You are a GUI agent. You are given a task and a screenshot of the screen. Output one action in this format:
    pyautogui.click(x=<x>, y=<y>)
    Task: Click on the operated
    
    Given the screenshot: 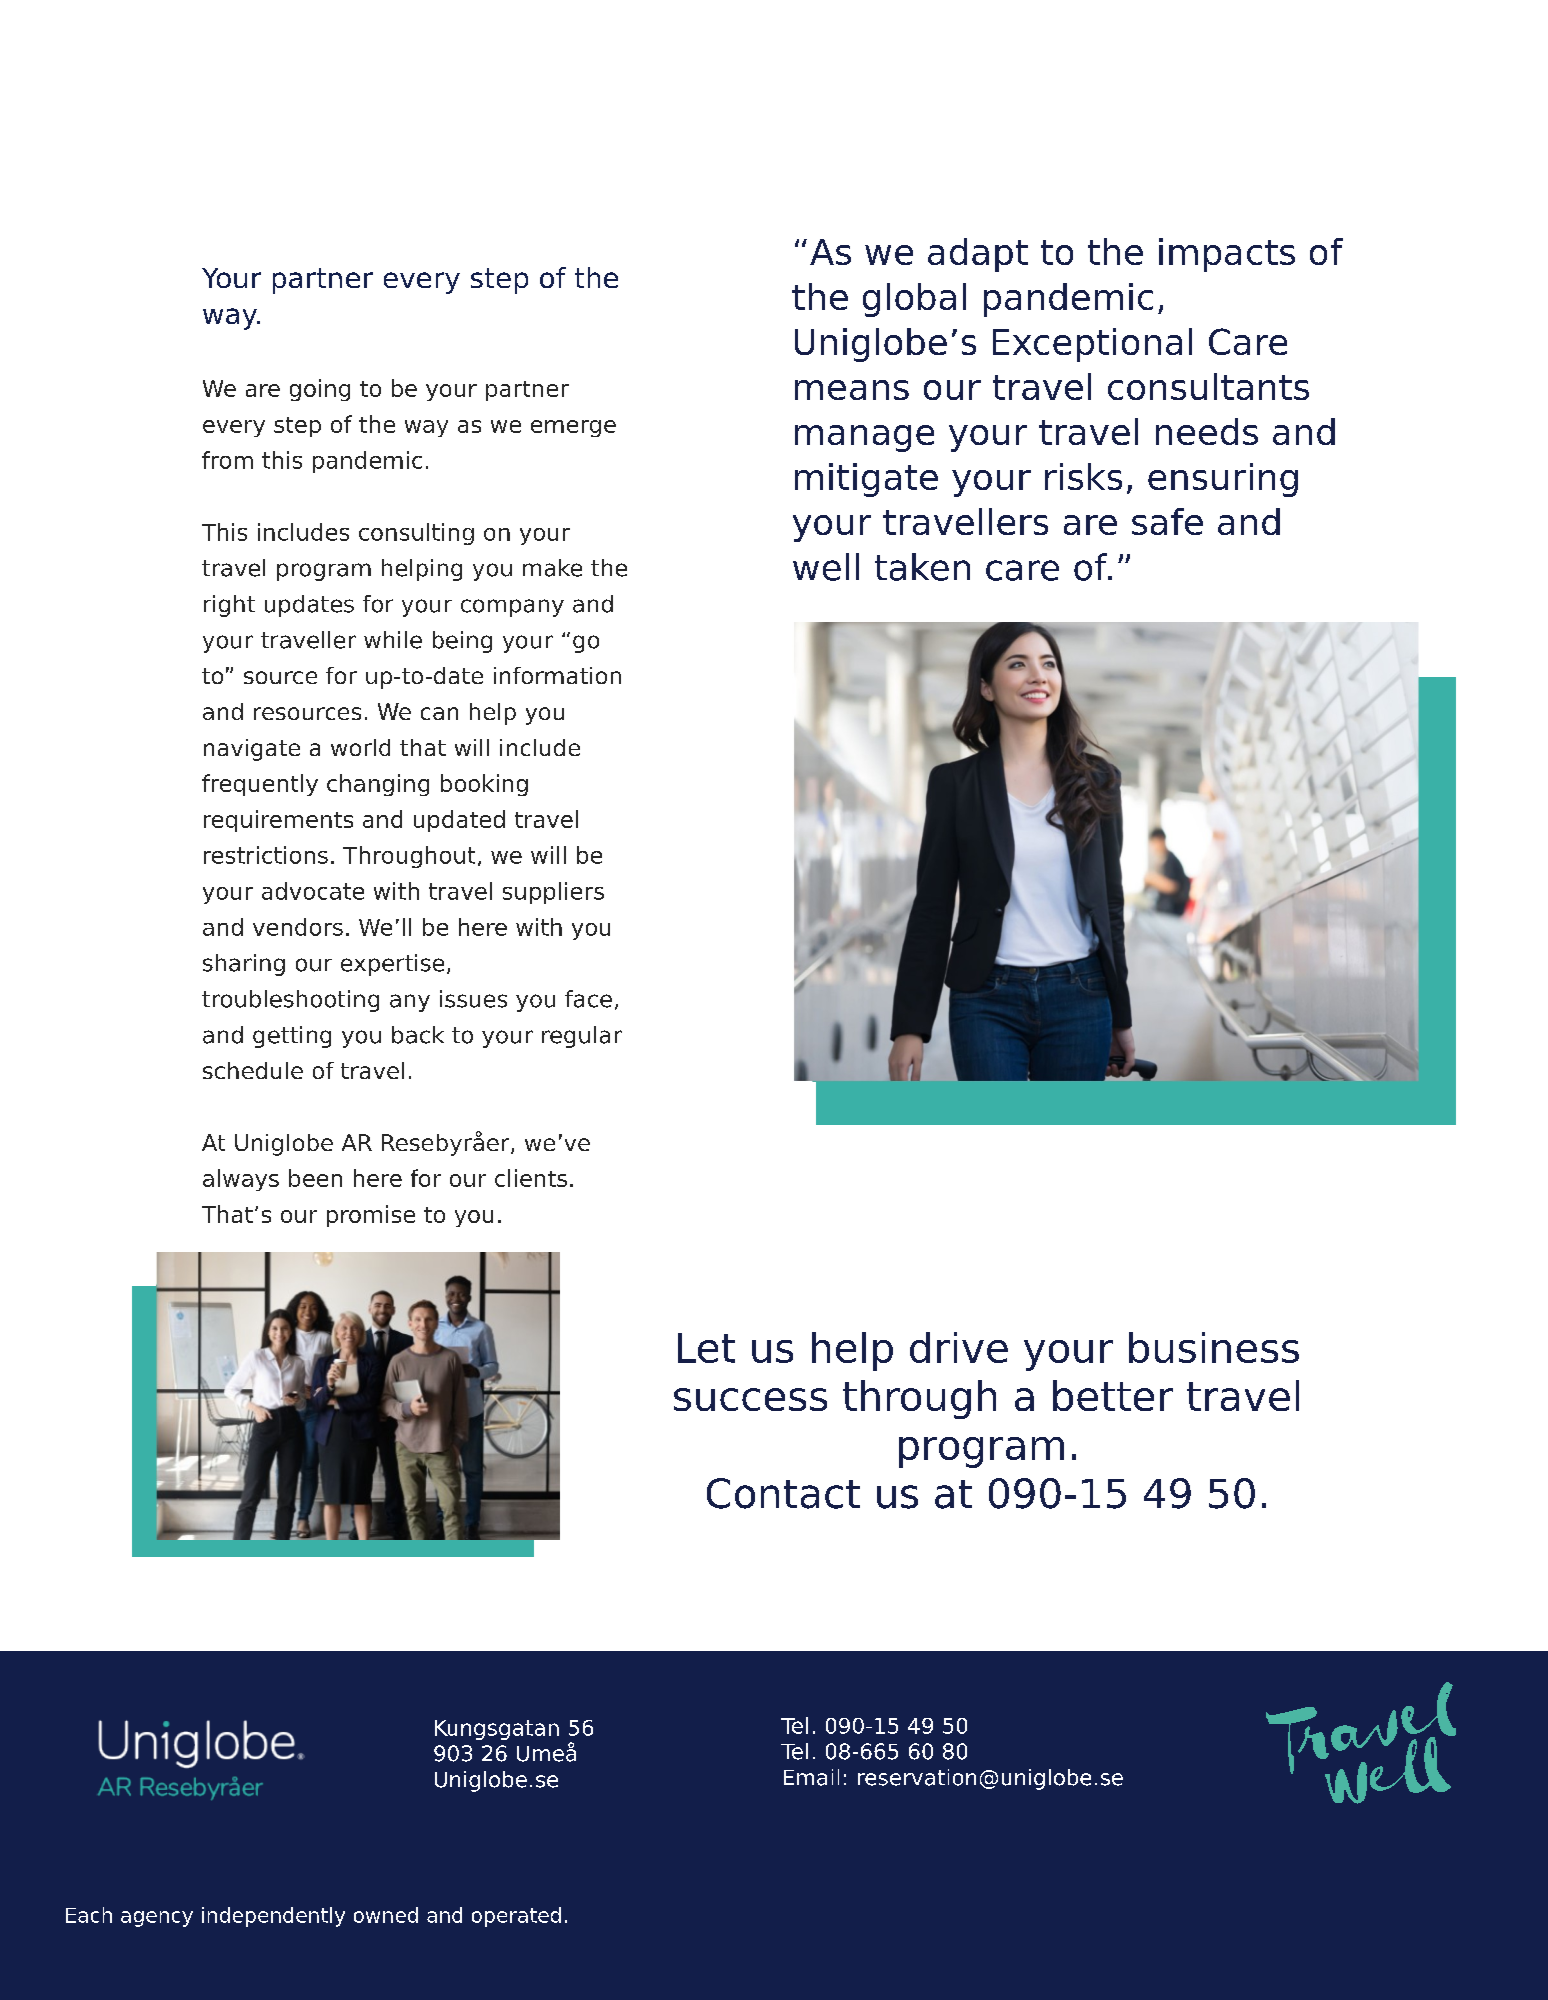 What is the action you would take?
    pyautogui.click(x=516, y=1917)
